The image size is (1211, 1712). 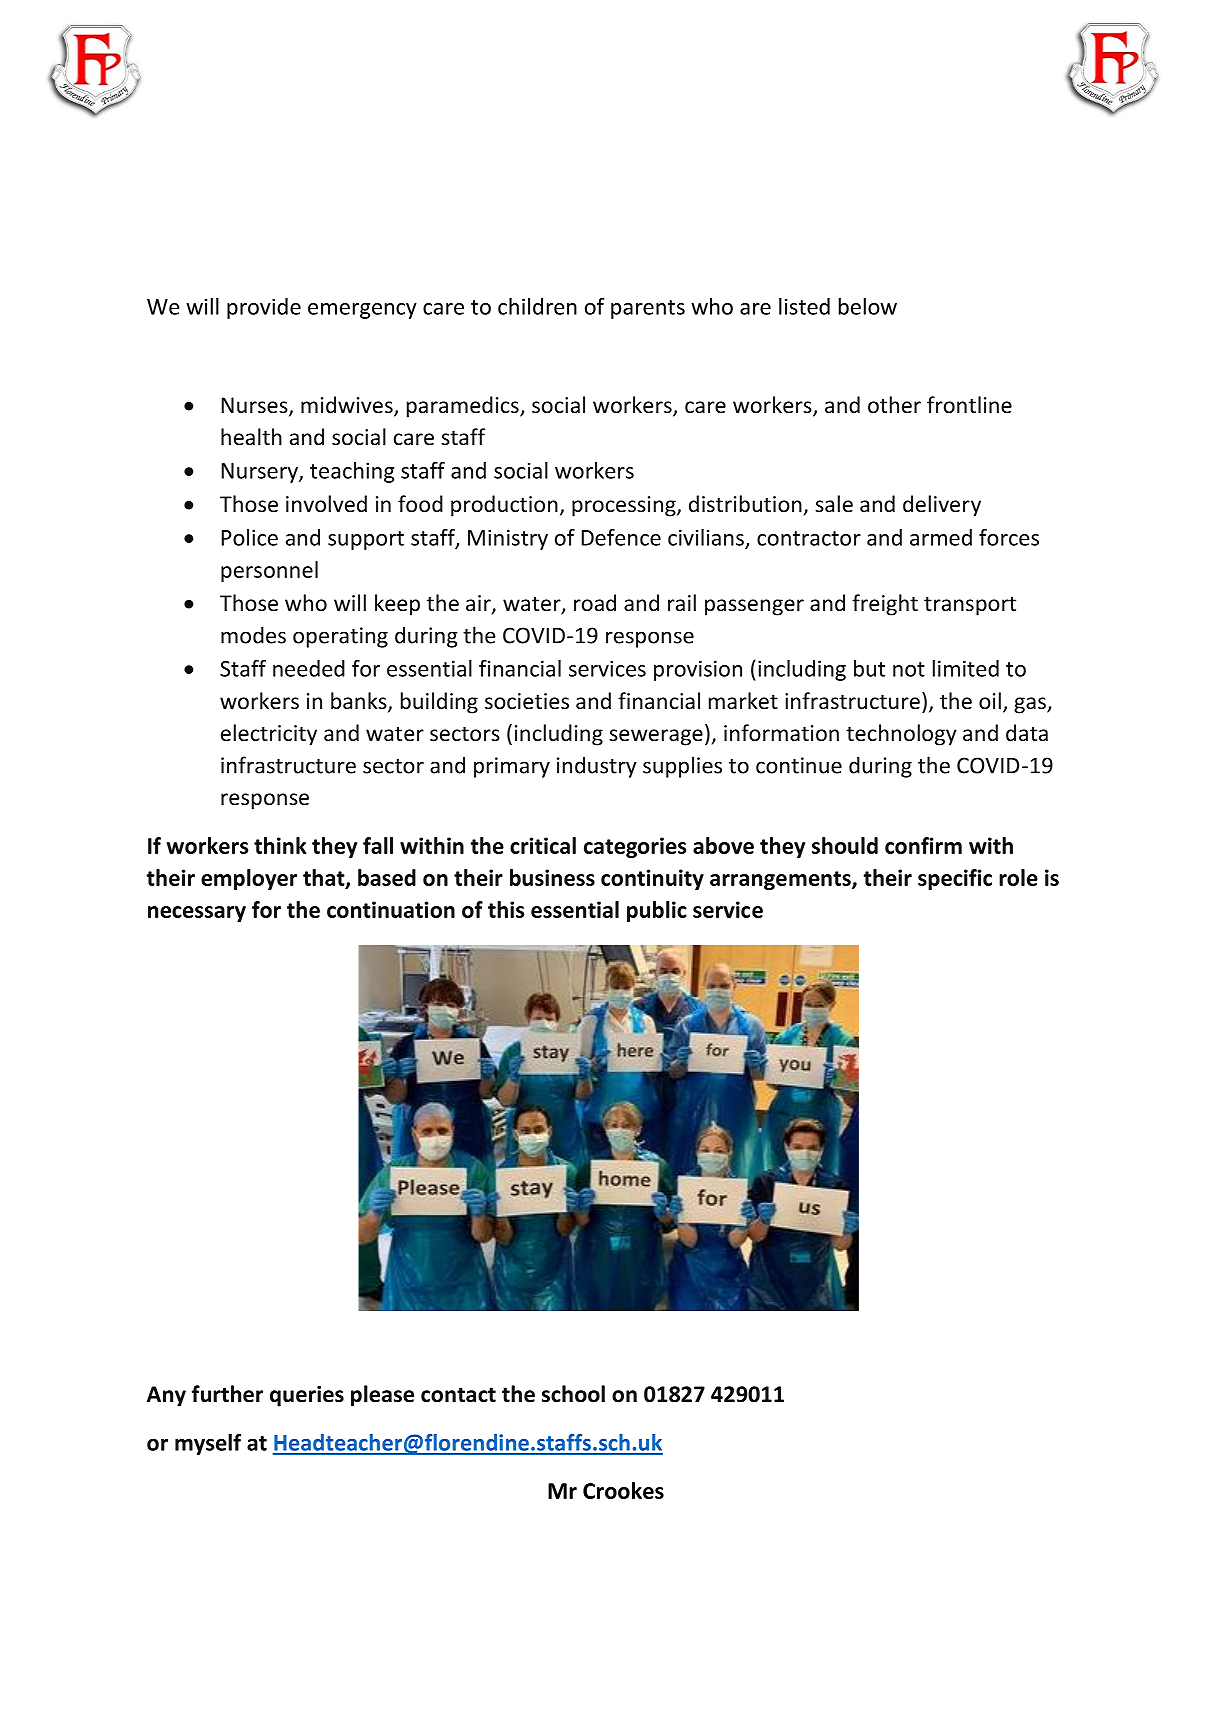 What do you see at coordinates (249, 879) in the document?
I see `employer` at bounding box center [249, 879].
